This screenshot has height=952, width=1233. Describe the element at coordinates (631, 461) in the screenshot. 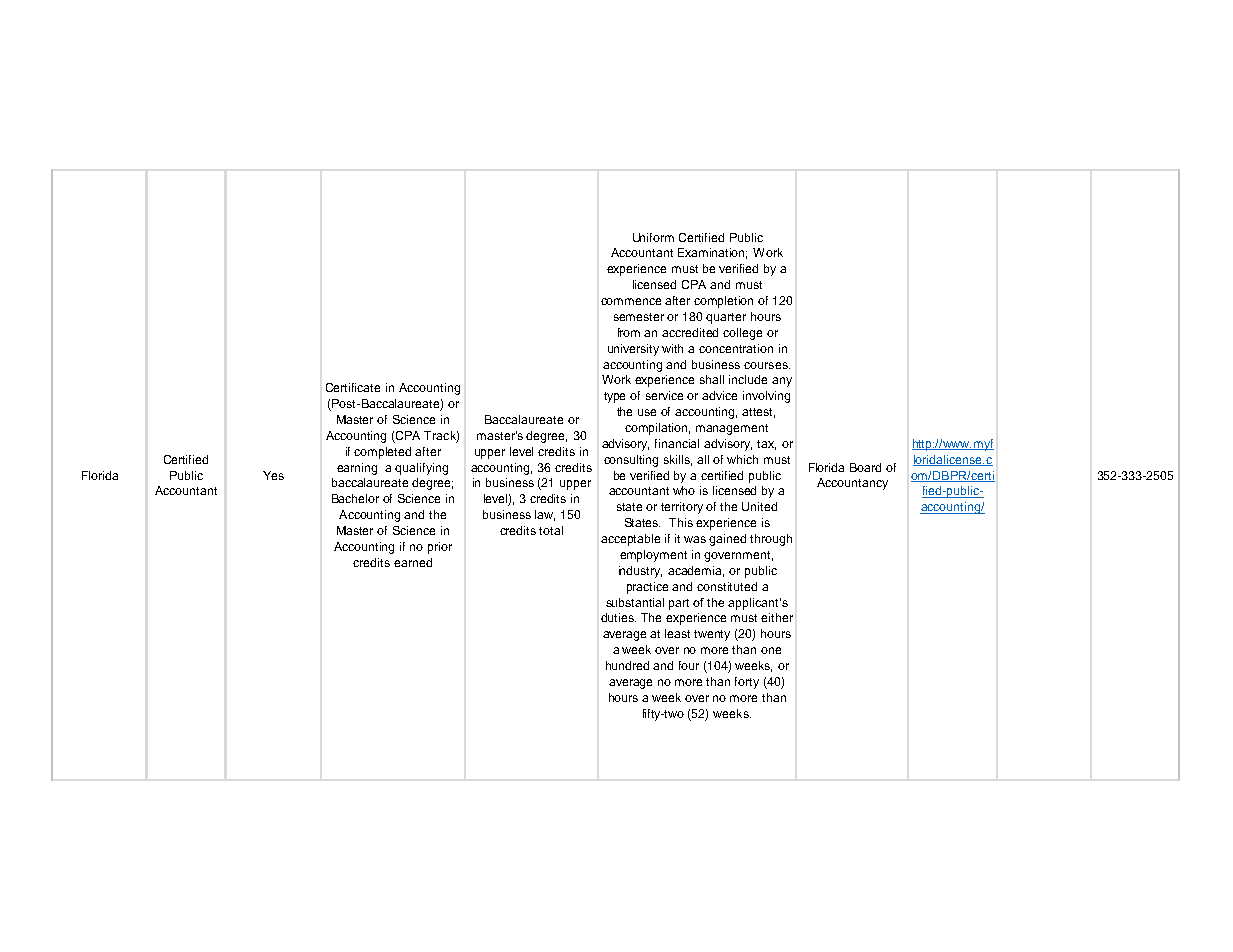

I see `consulting` at that location.
